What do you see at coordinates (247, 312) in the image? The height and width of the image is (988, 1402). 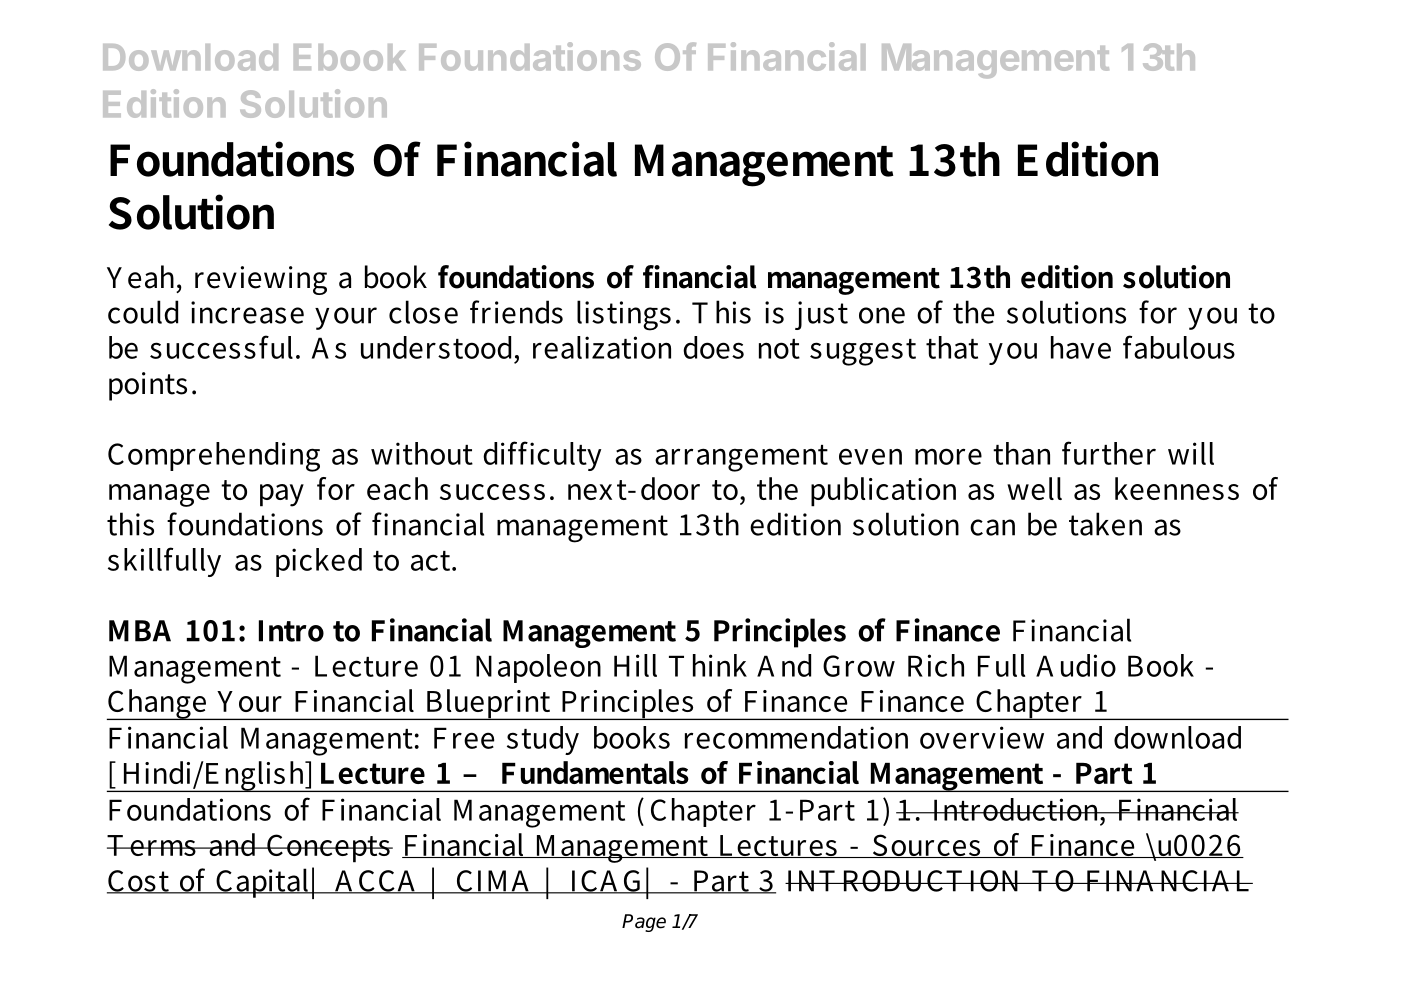 I see `increase` at bounding box center [247, 312].
